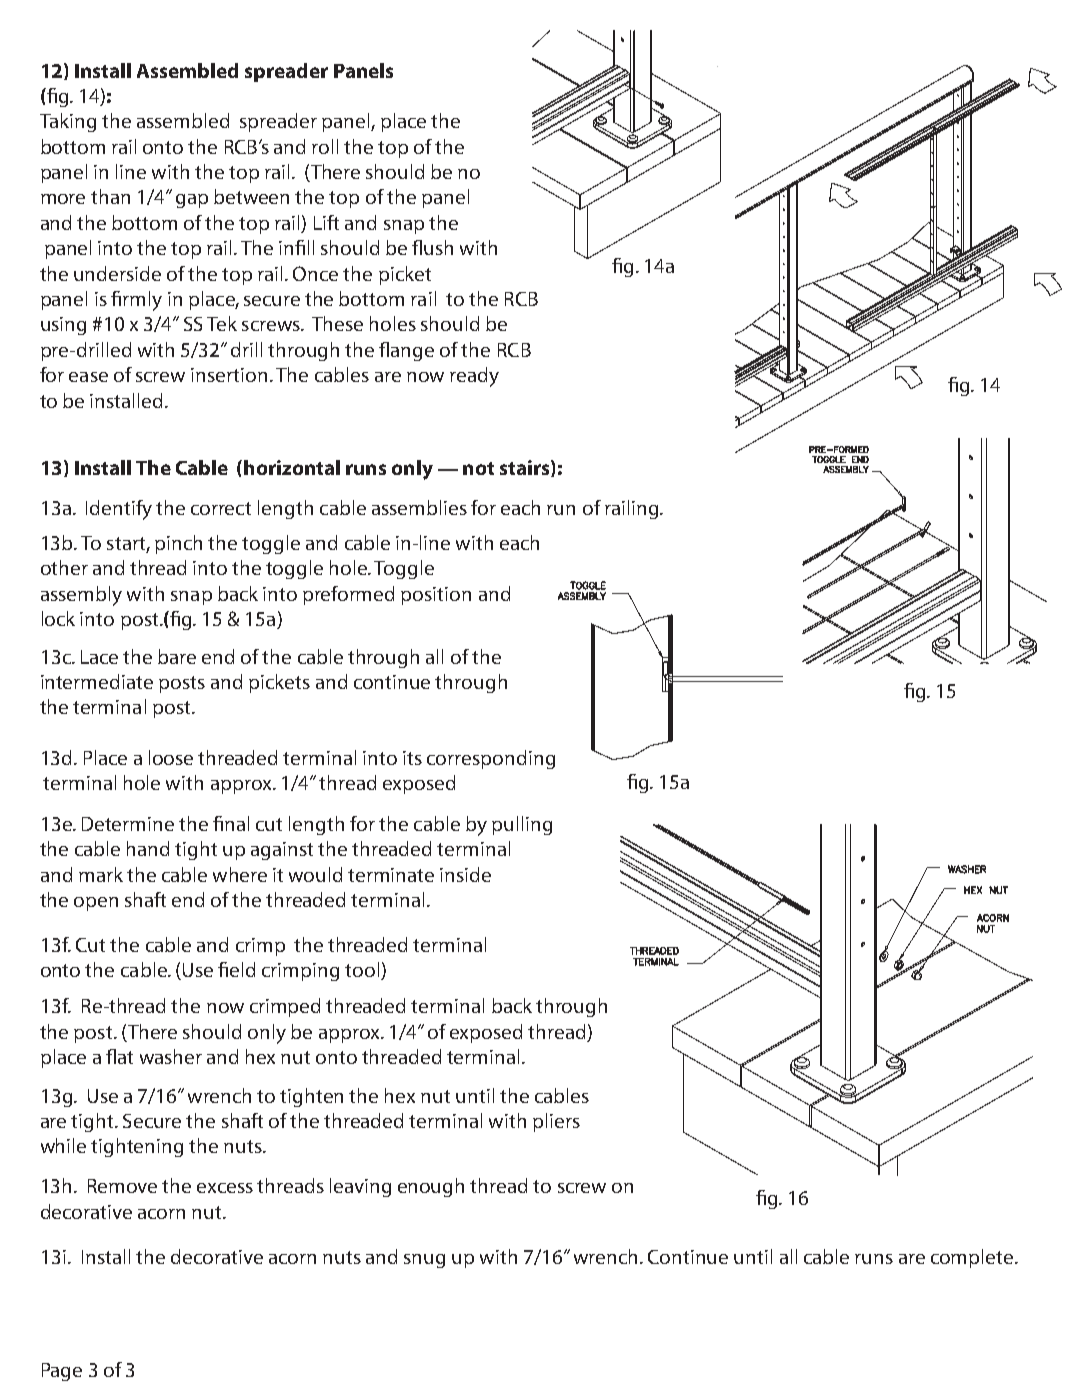  What do you see at coordinates (171, 757) in the image?
I see `loose` at bounding box center [171, 757].
